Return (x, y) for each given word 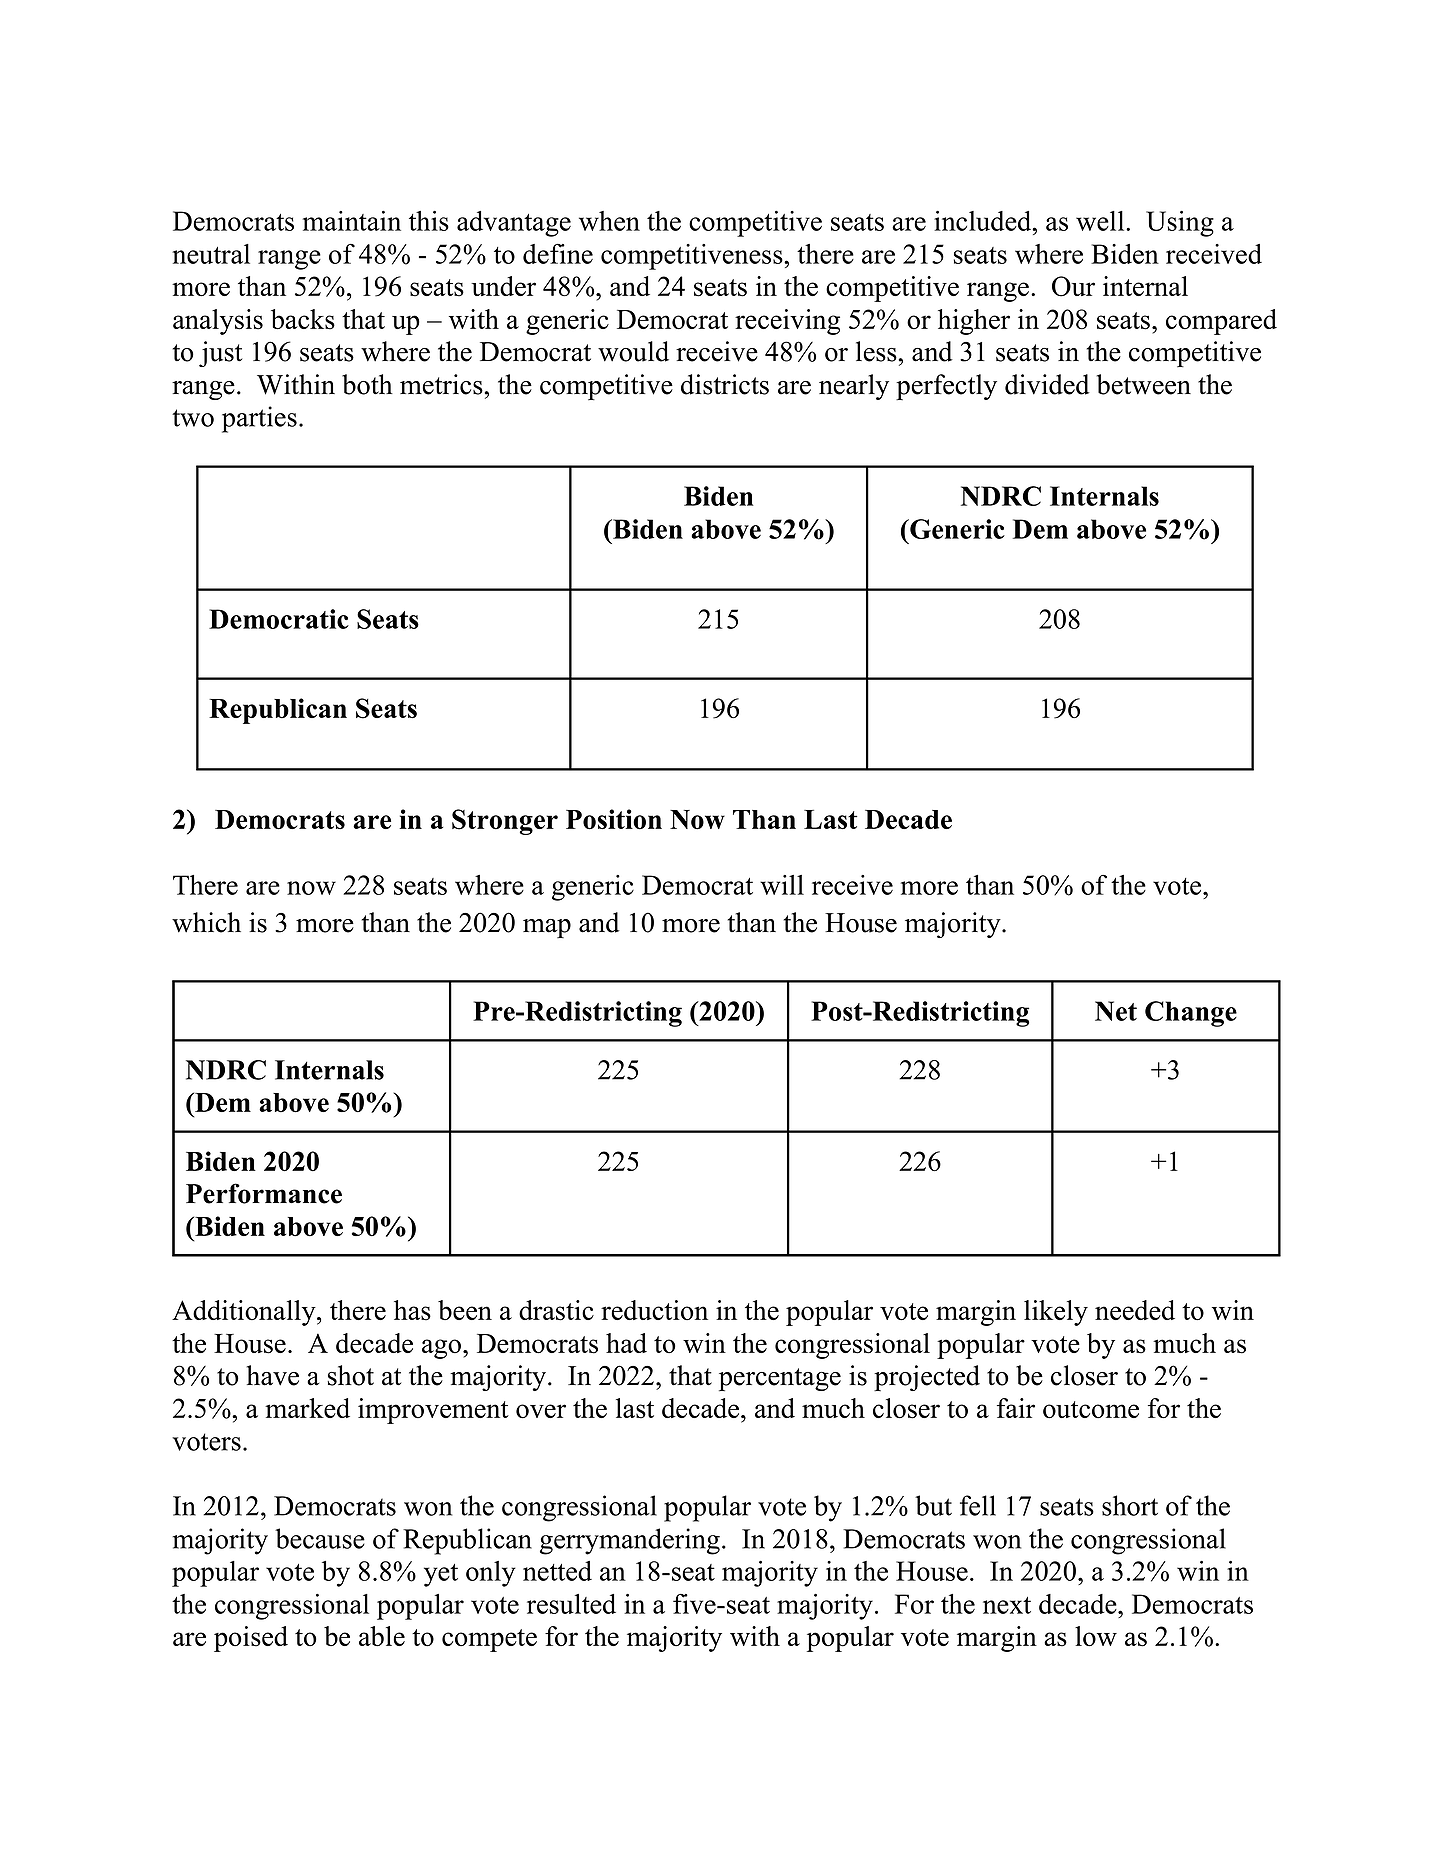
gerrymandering (630, 1541)
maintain (352, 221)
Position (614, 819)
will (782, 885)
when (609, 221)
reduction (654, 1310)
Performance (264, 1193)
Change (1191, 1014)
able (382, 1636)
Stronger (505, 822)
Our (1073, 286)
